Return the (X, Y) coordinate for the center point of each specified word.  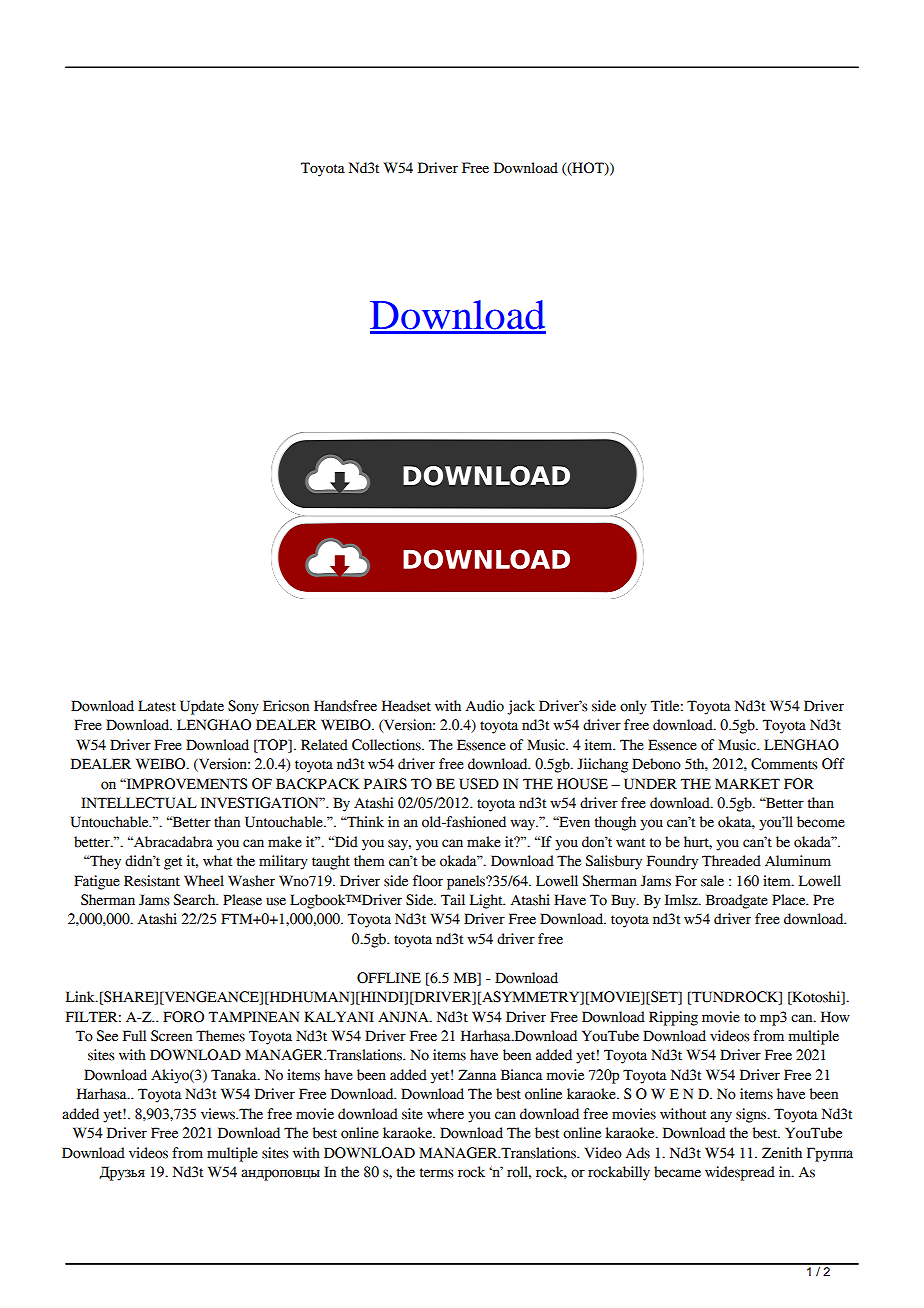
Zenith (782, 1153)
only (633, 707)
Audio (485, 706)
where (445, 1114)
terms (437, 1173)
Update (202, 707)
